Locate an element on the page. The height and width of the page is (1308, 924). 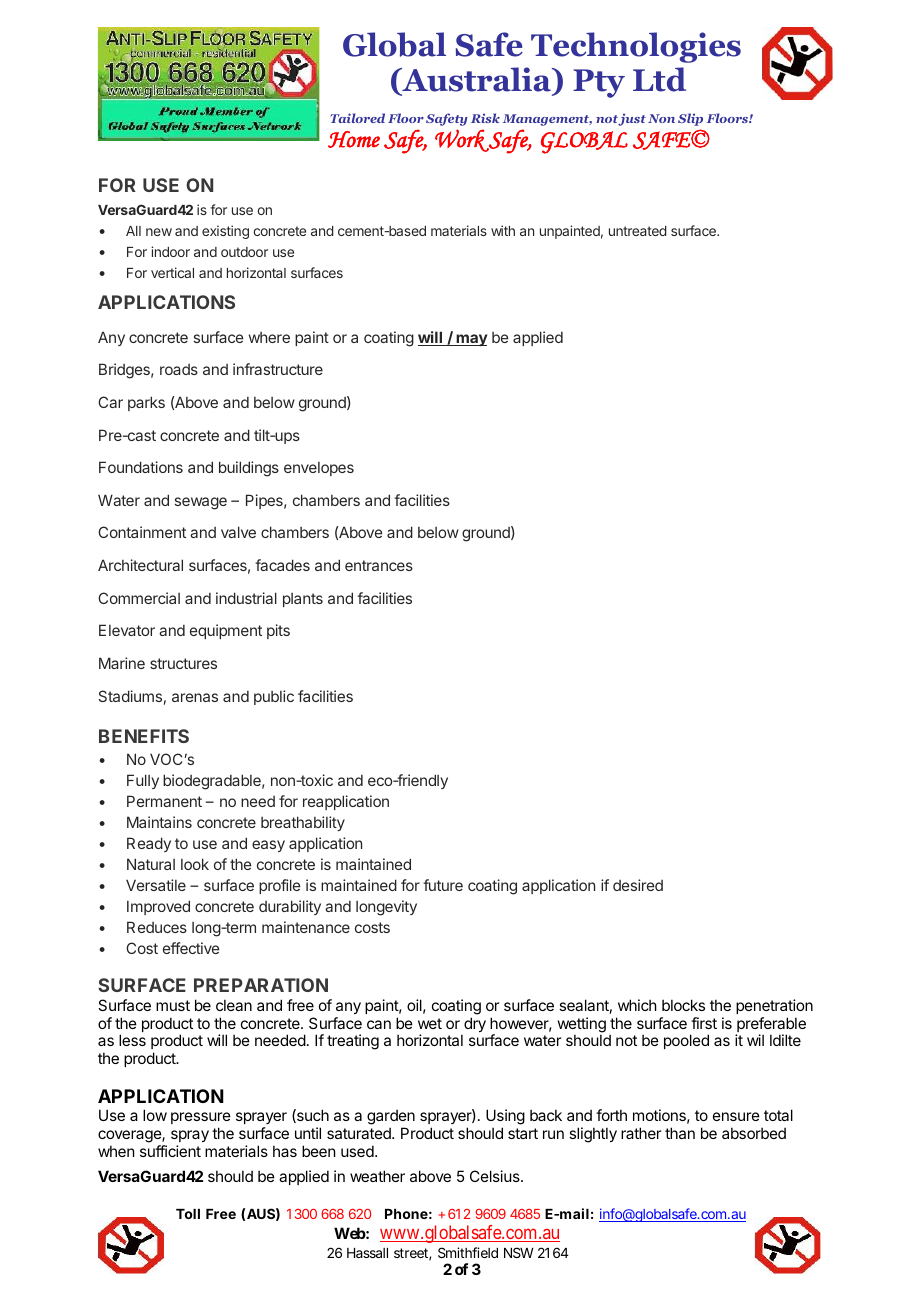
structures is located at coordinates (183, 663).
